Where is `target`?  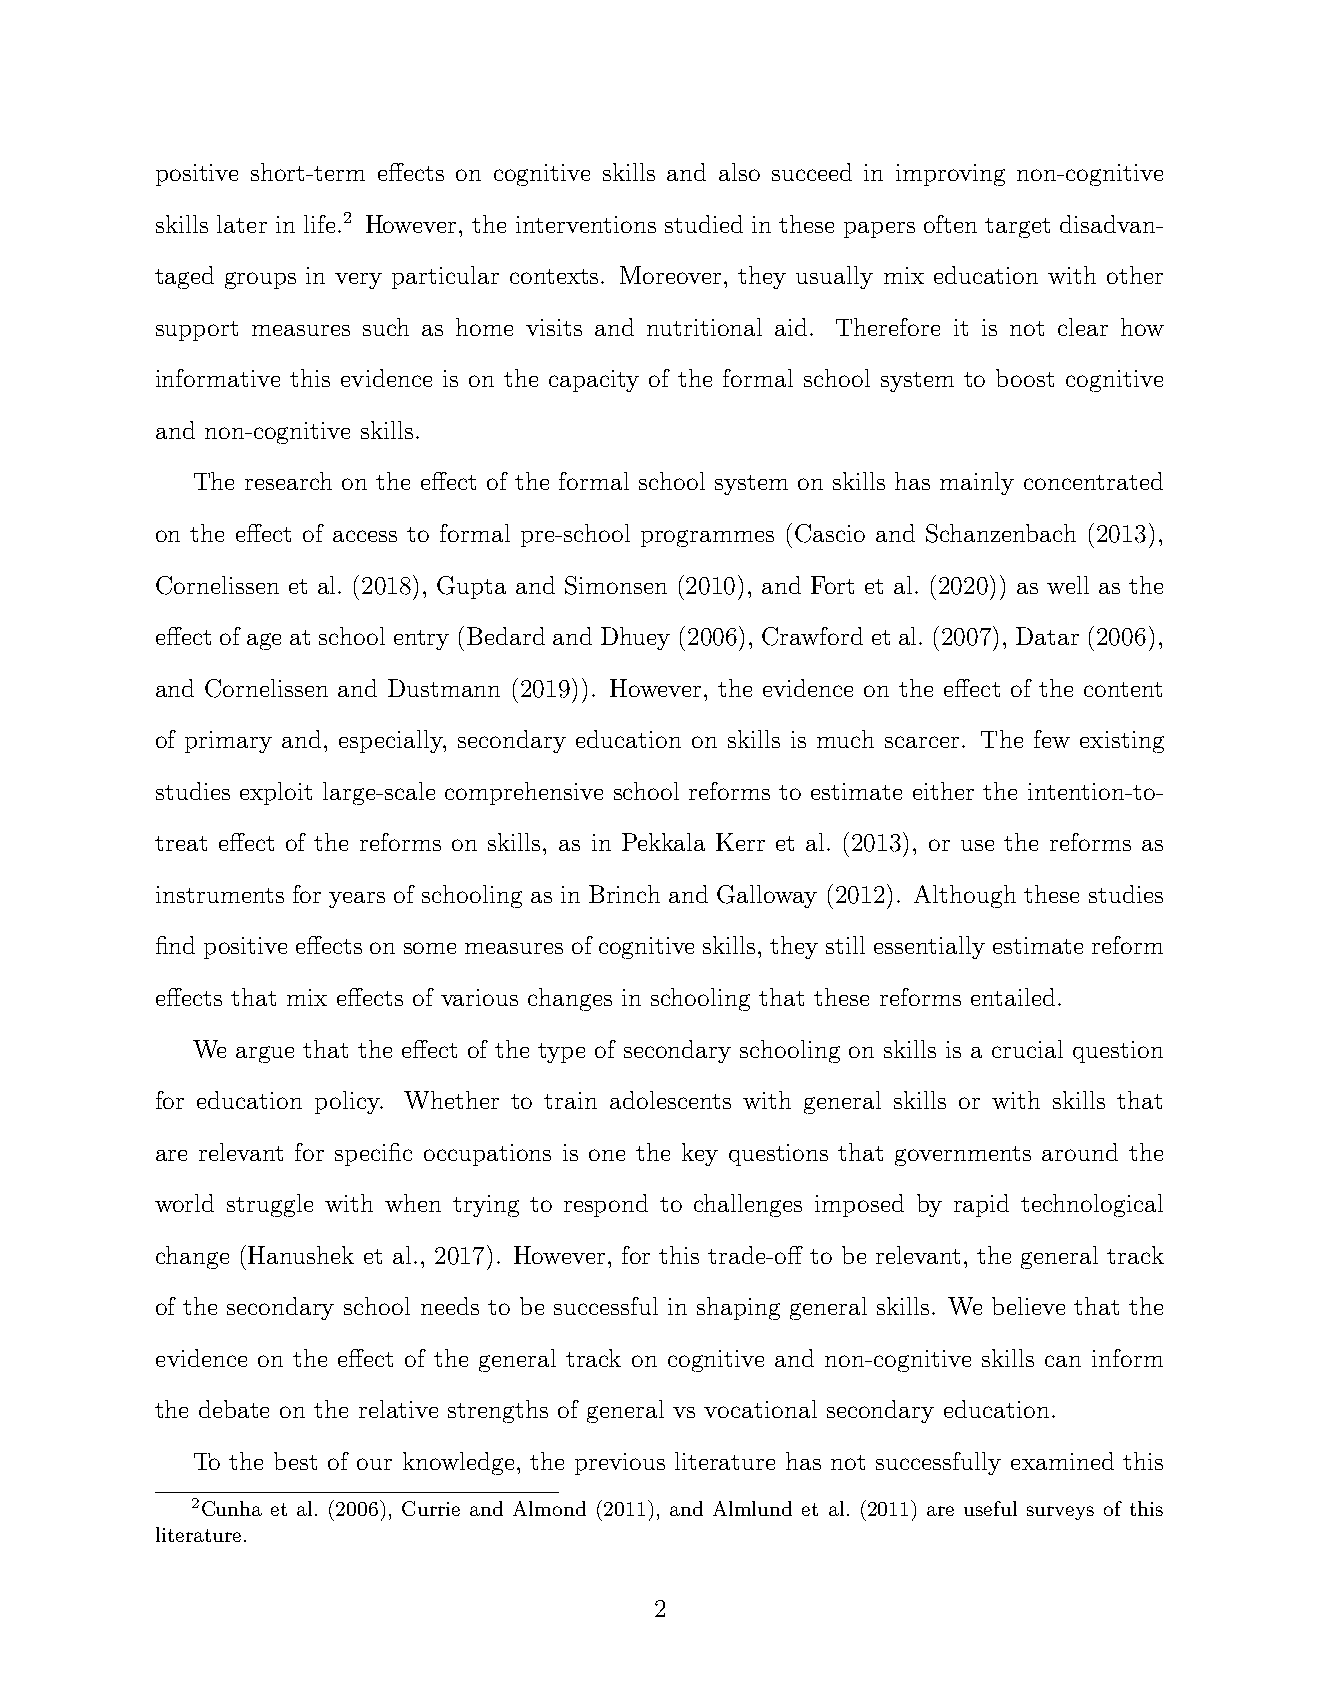
target is located at coordinates (1017, 228).
